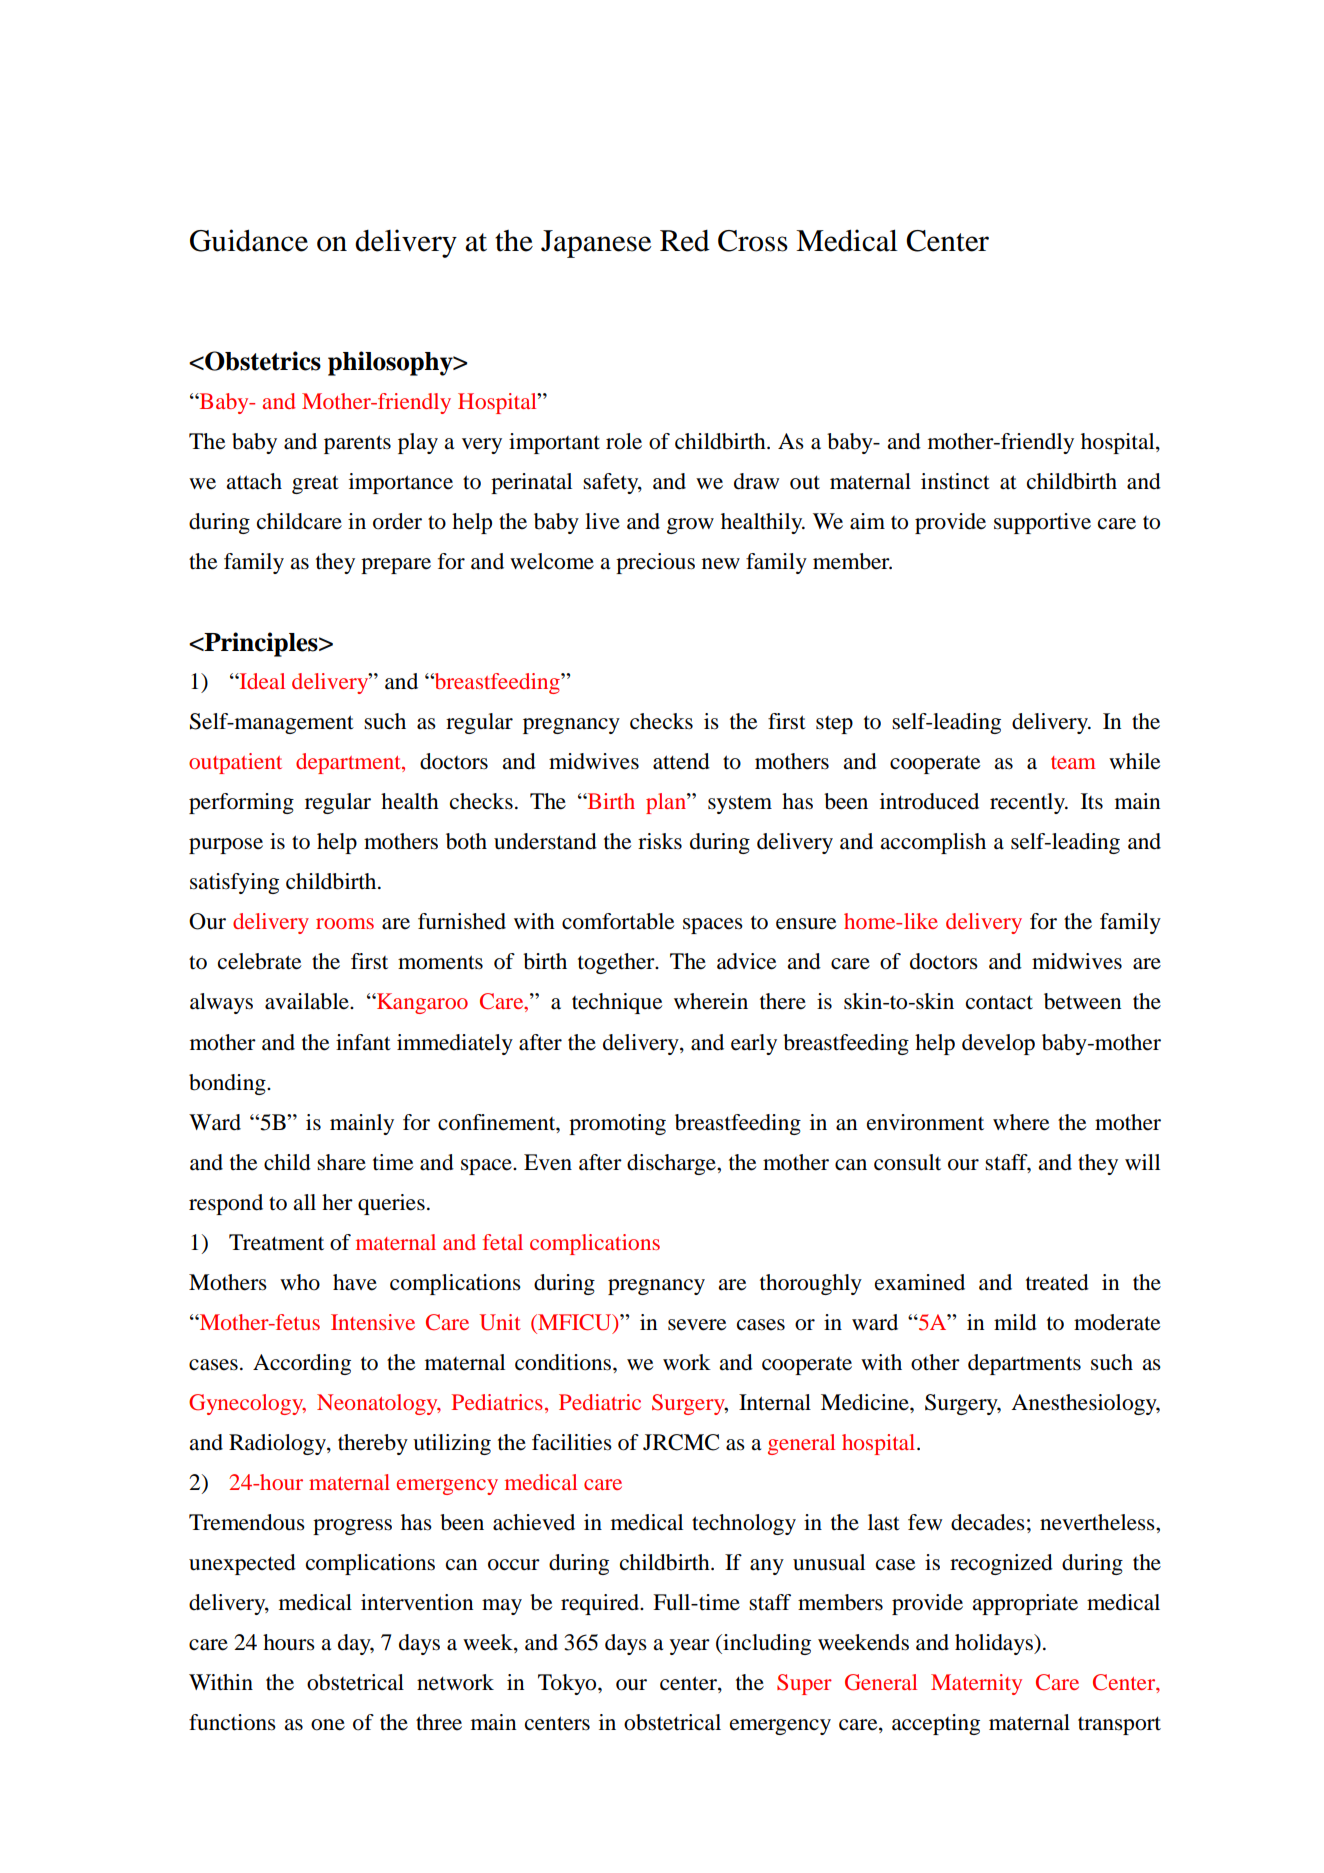 This page has height=1873, width=1324. What do you see at coordinates (655, 563) in the page?
I see `precious` at bounding box center [655, 563].
